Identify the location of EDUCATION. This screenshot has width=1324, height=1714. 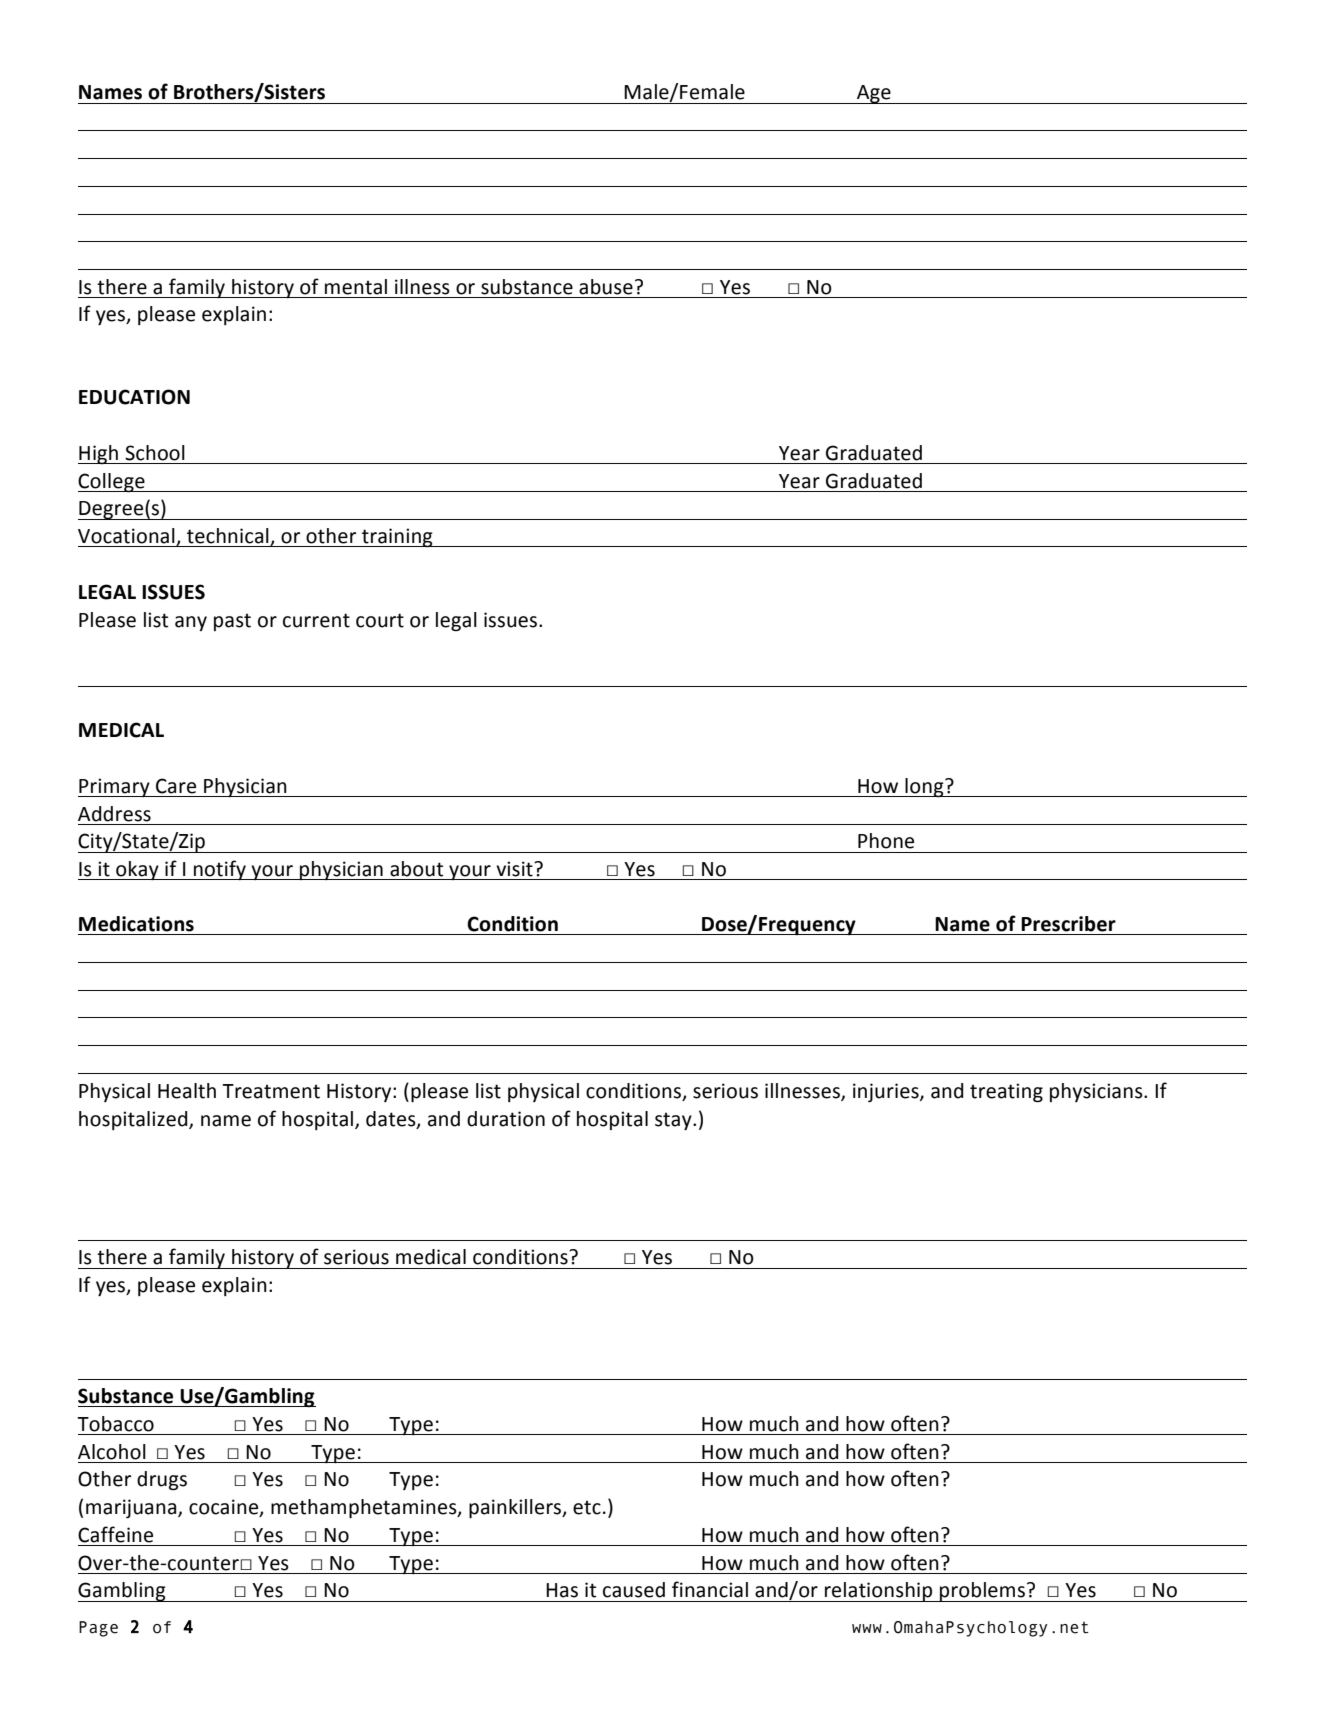
(134, 397).
